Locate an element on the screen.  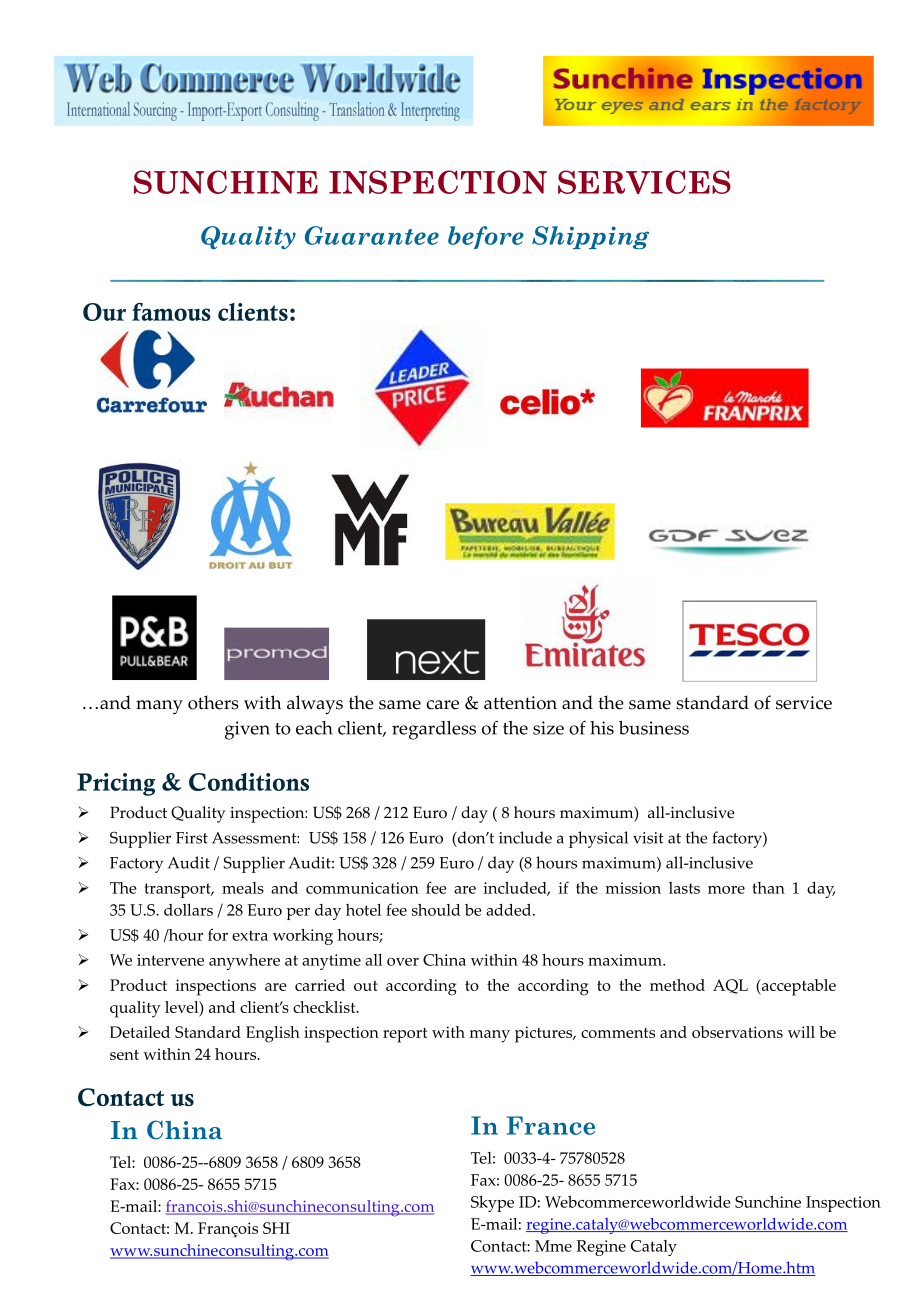
business is located at coordinates (654, 728).
